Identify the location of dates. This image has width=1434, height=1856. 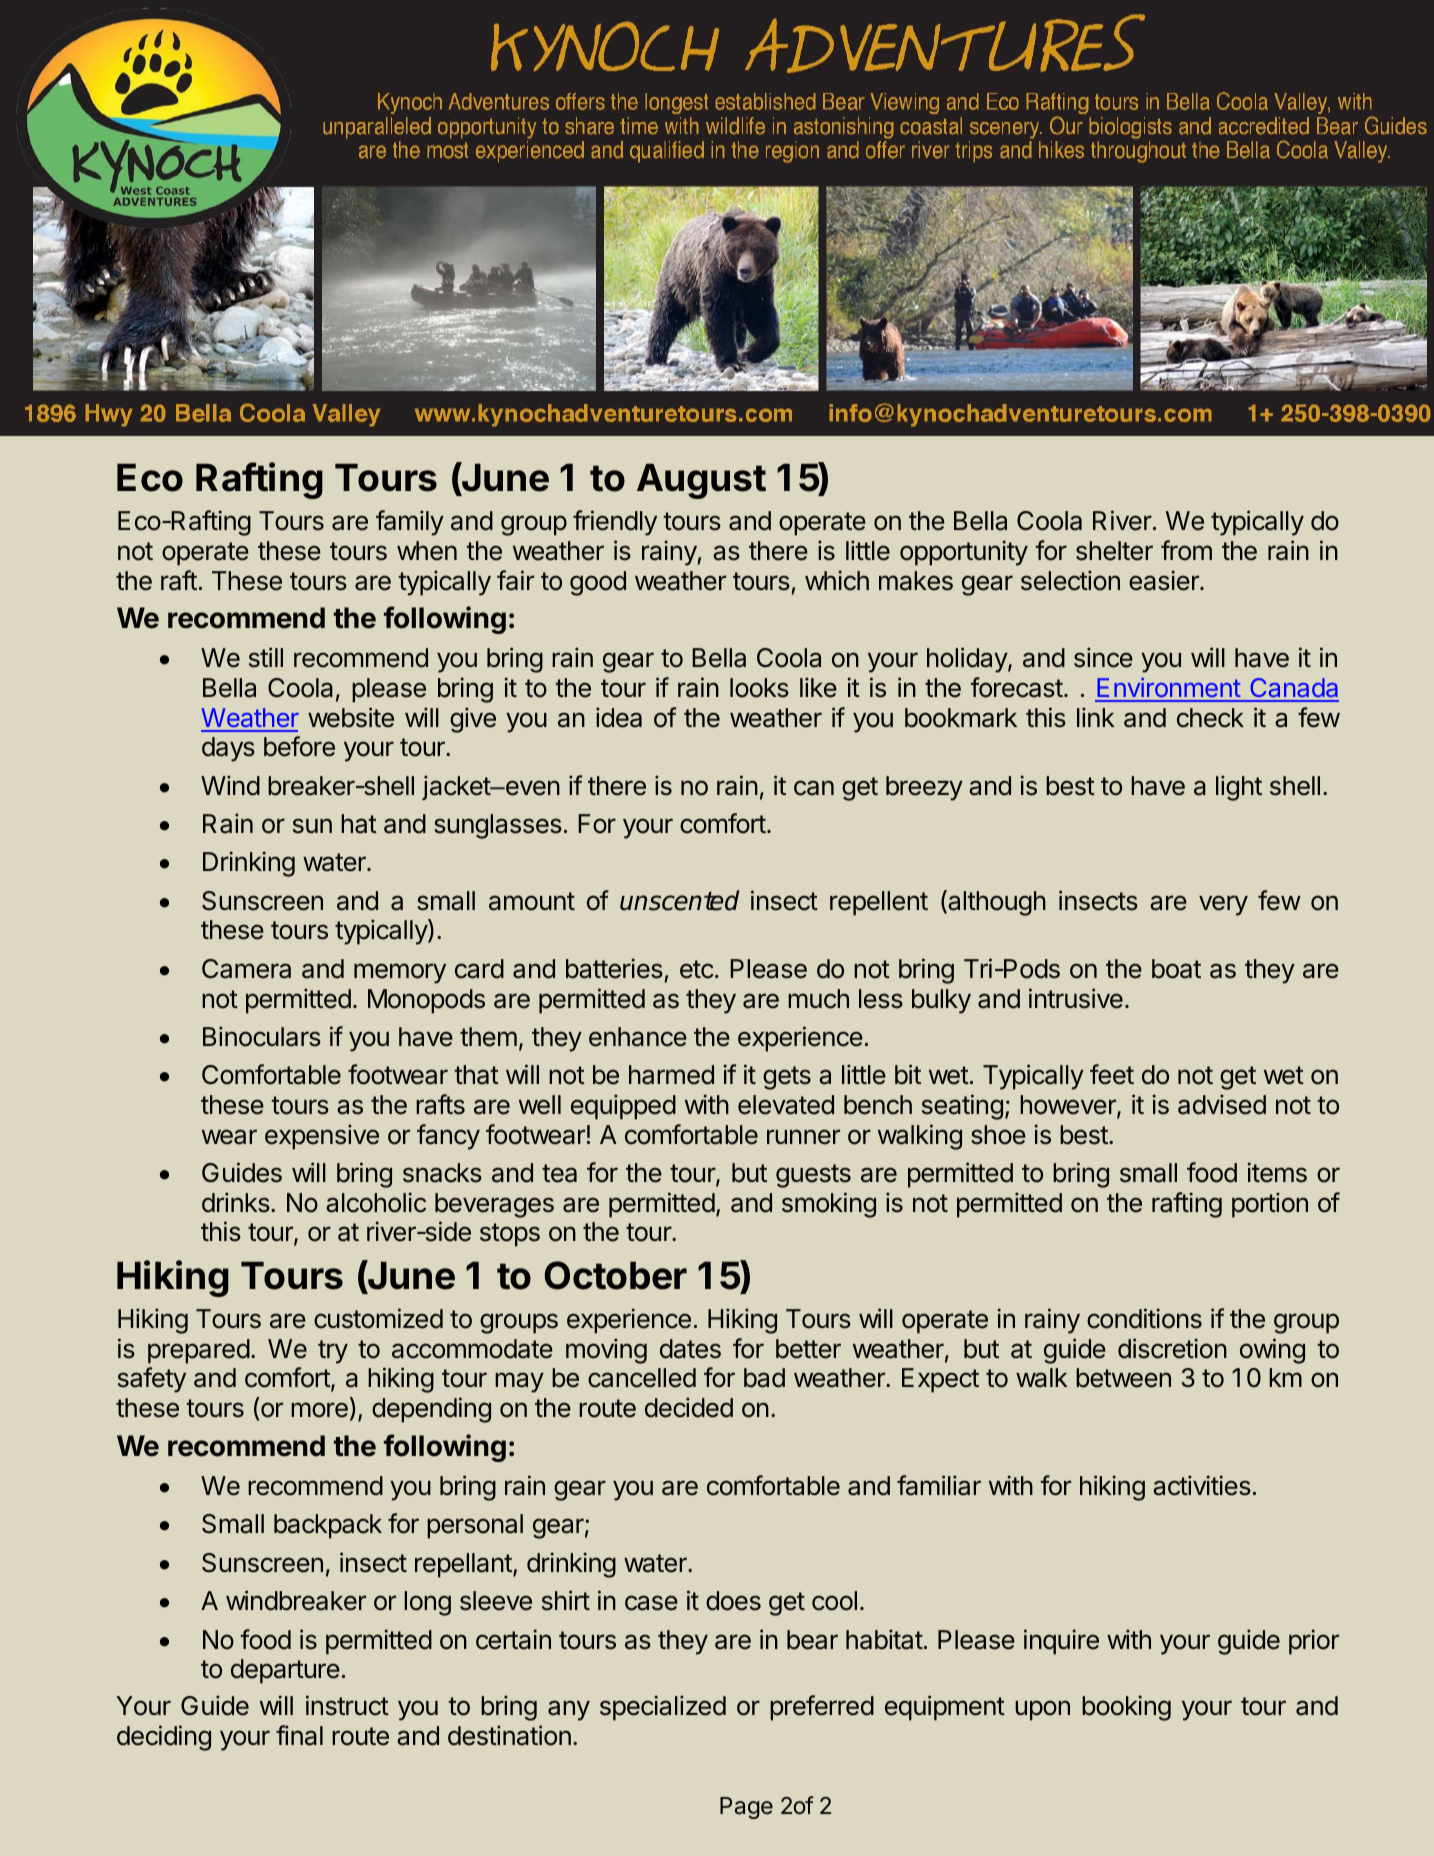
(690, 1349).
